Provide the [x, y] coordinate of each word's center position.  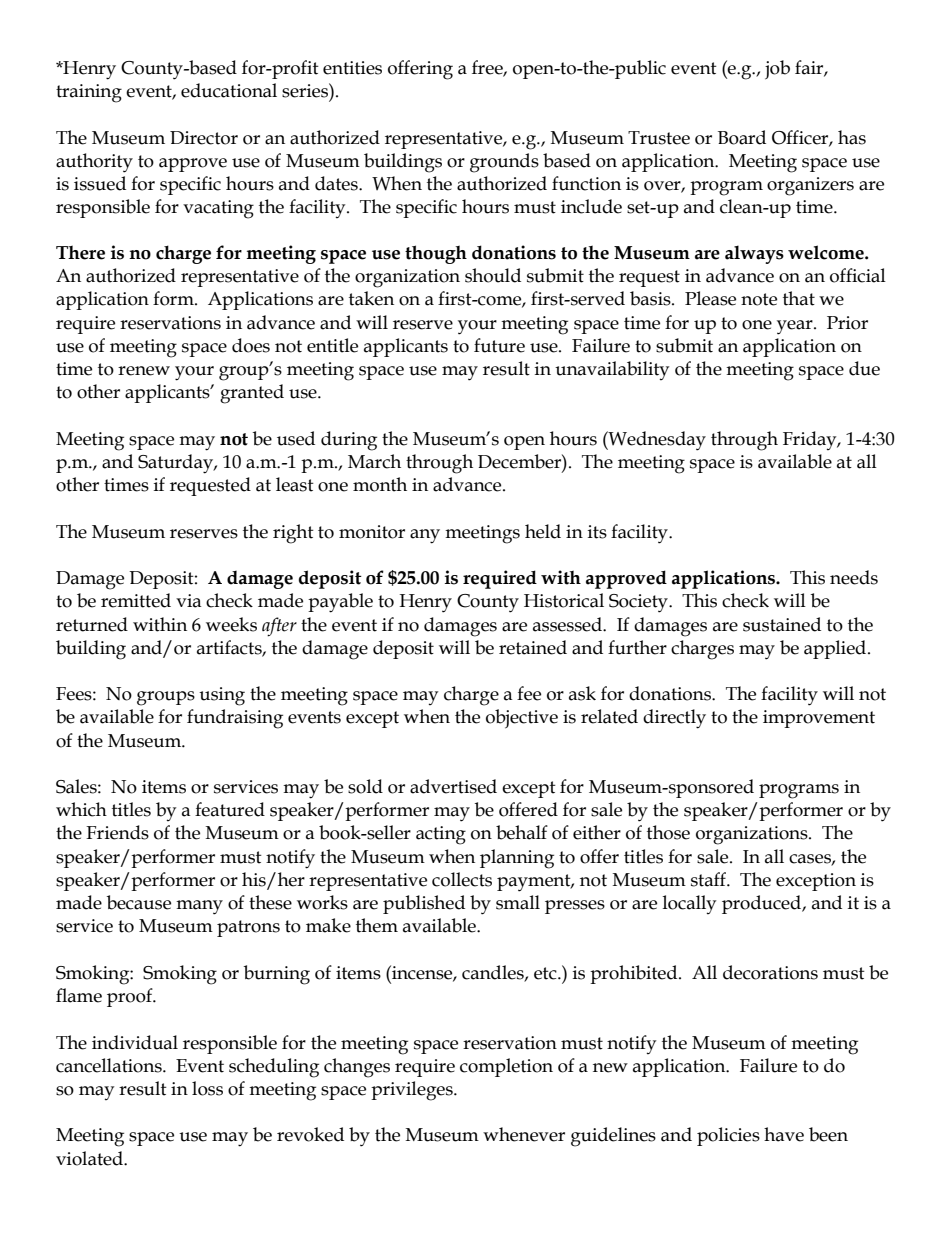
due [864, 368]
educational [229, 90]
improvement [819, 719]
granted [252, 394]
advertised [453, 786]
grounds [504, 163]
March [374, 461]
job [777, 70]
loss [207, 1088]
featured [230, 809]
